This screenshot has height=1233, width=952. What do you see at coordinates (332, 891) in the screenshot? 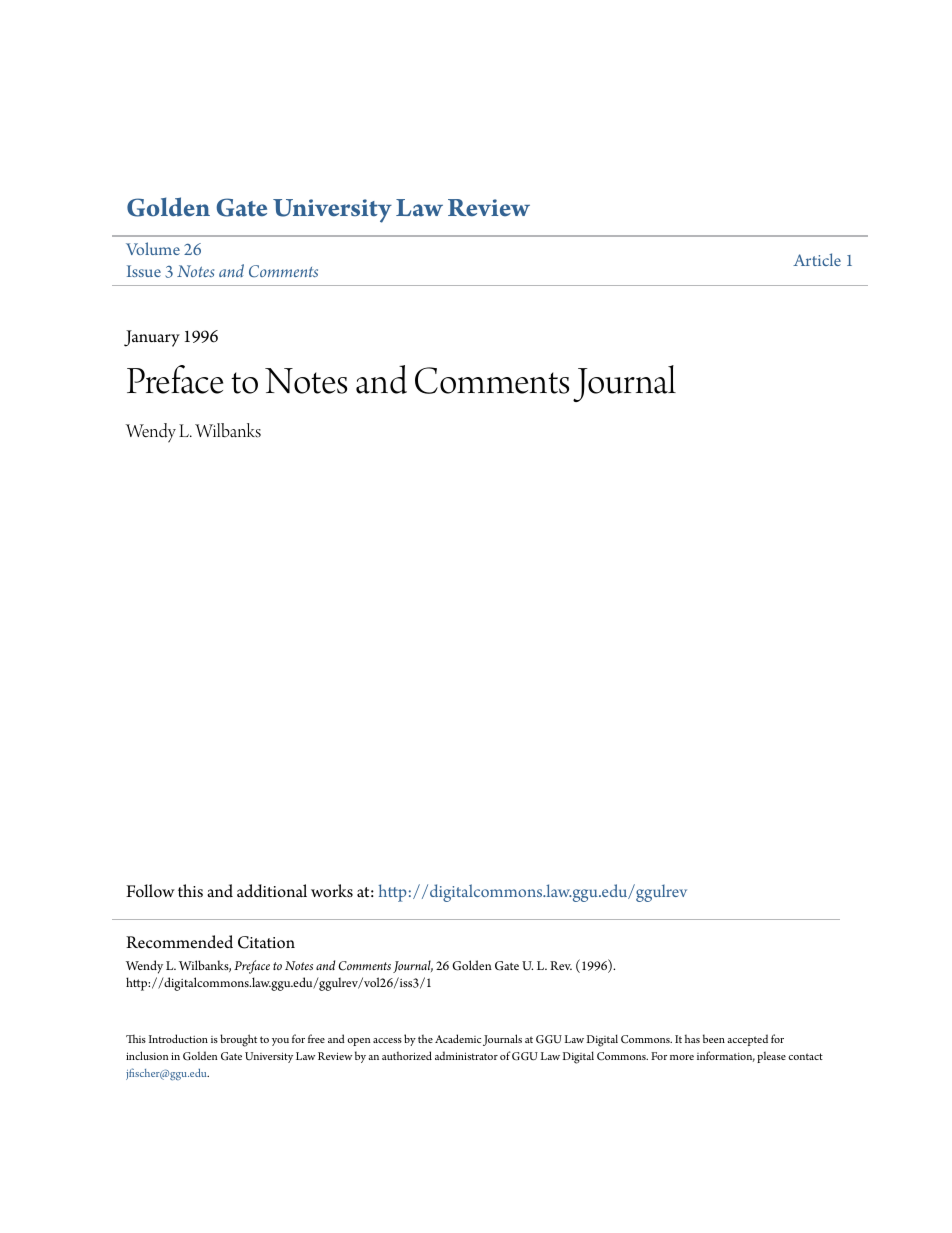
I see `works` at bounding box center [332, 891].
